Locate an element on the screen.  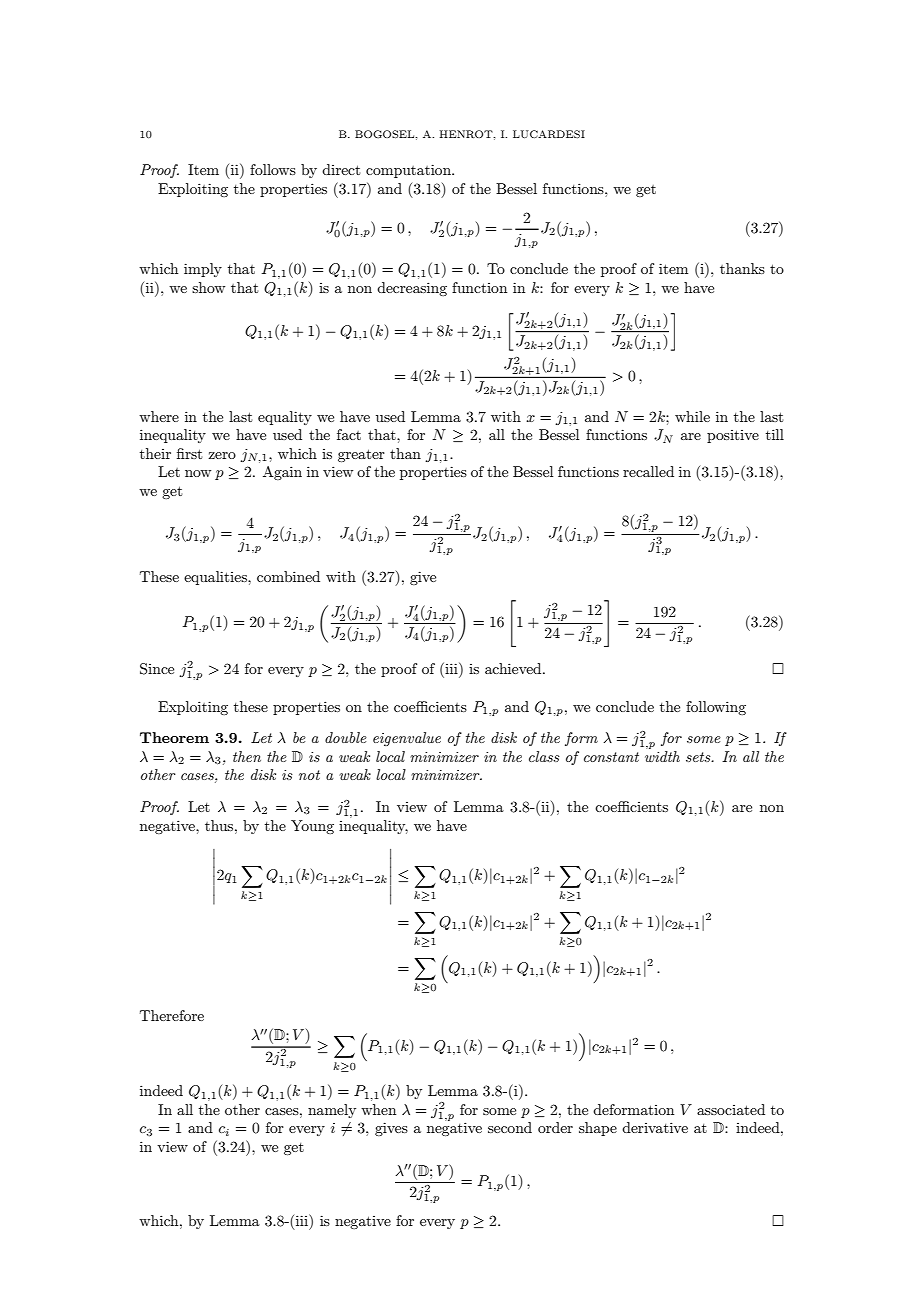
greater is located at coordinates (361, 455).
